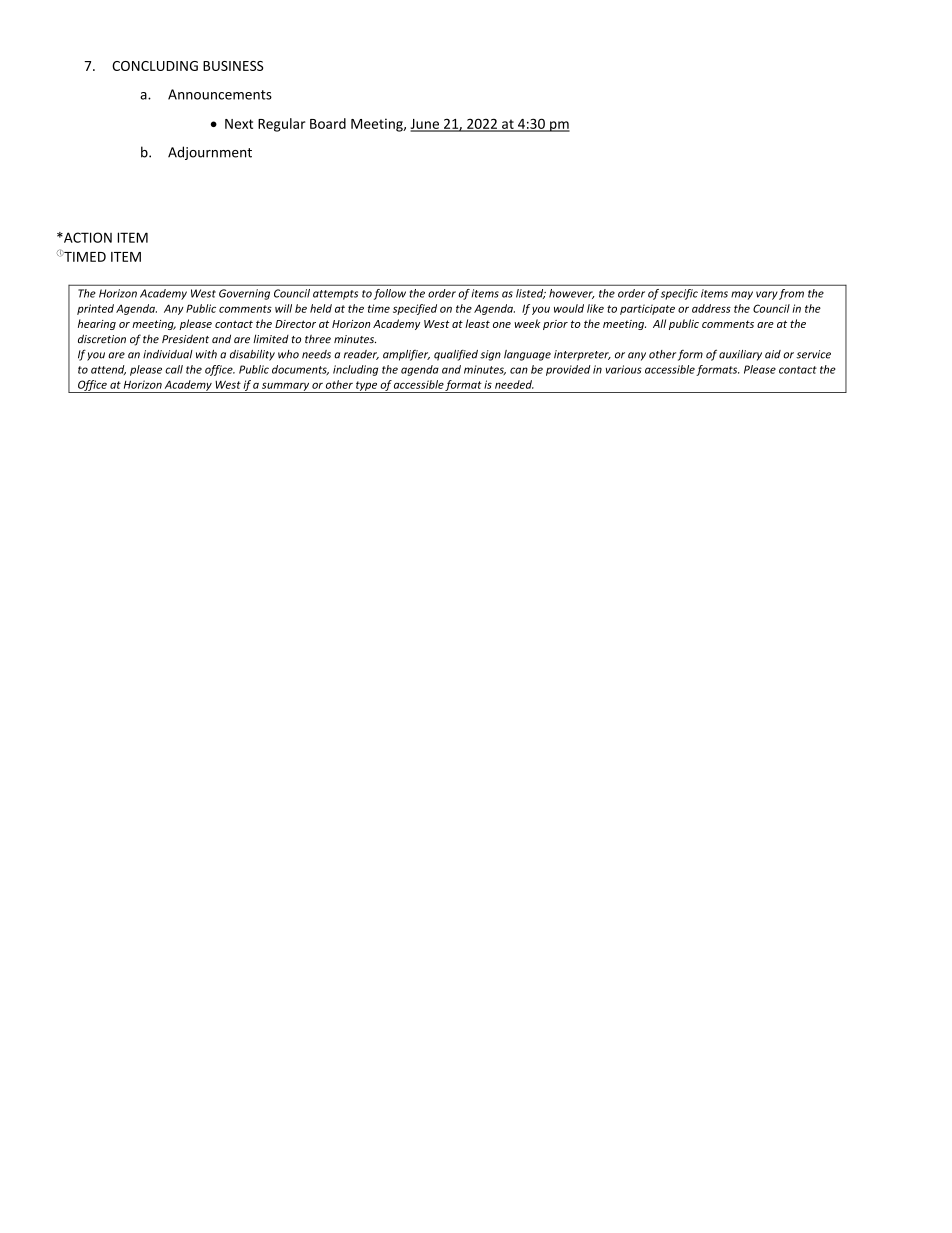 The width and height of the document is (952, 1233). Describe the element at coordinates (174, 369) in the document. I see `call` at that location.
